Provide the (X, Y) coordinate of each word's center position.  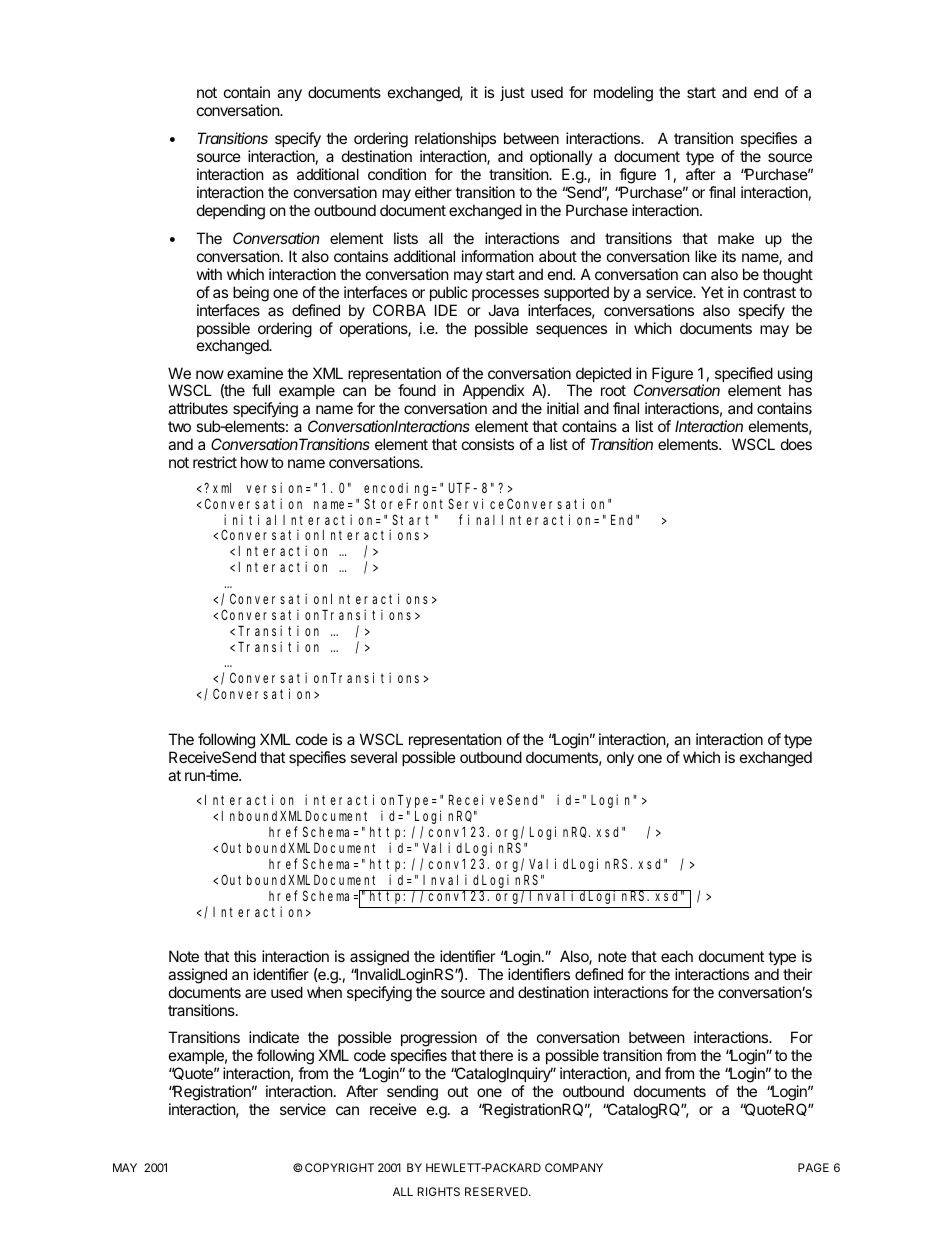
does (796, 444)
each (677, 956)
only (620, 758)
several (373, 757)
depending (231, 212)
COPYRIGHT (339, 1167)
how (254, 462)
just (512, 93)
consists (488, 444)
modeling (623, 94)
